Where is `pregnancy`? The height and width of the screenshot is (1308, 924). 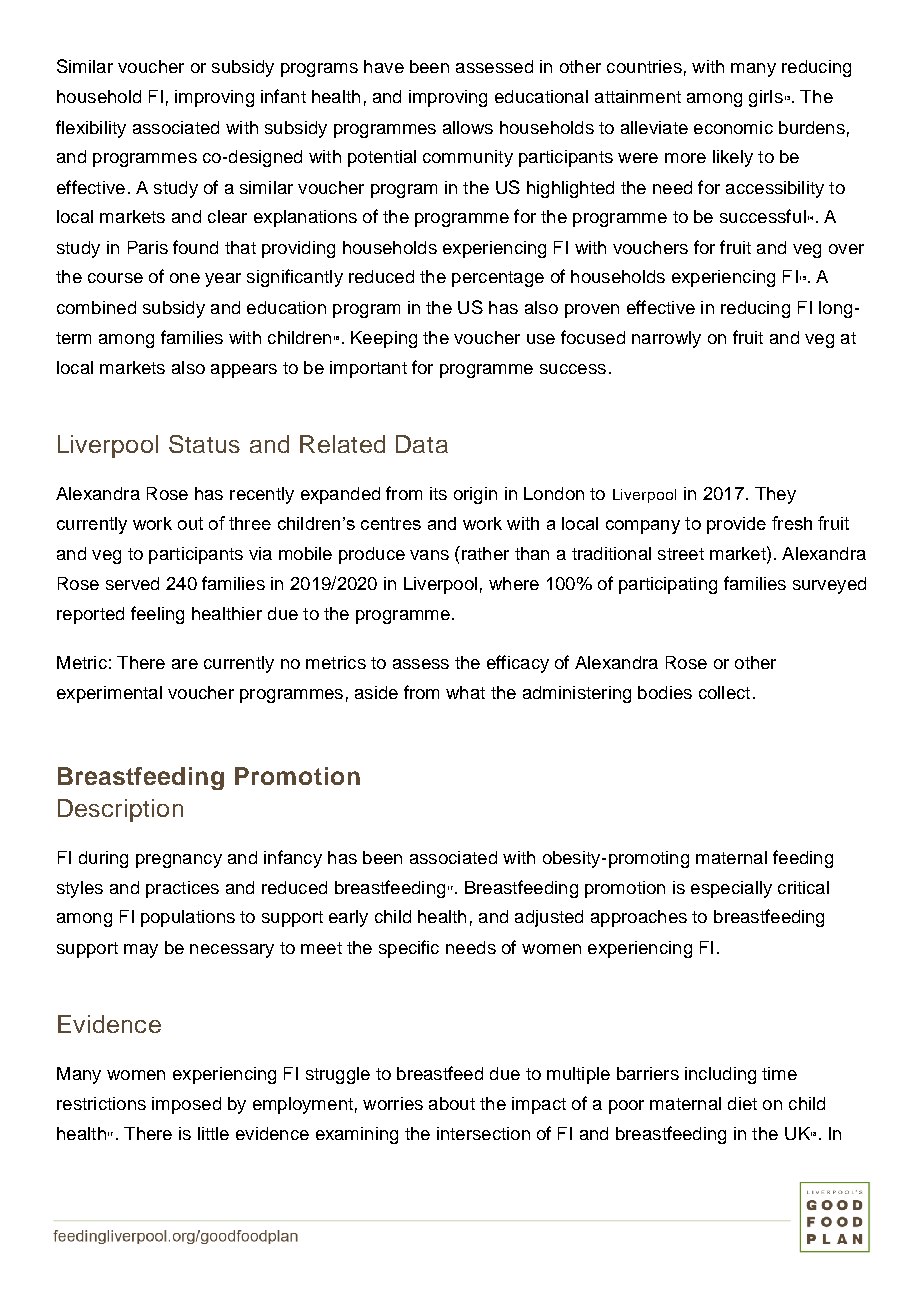
pregnancy is located at coordinates (179, 861).
